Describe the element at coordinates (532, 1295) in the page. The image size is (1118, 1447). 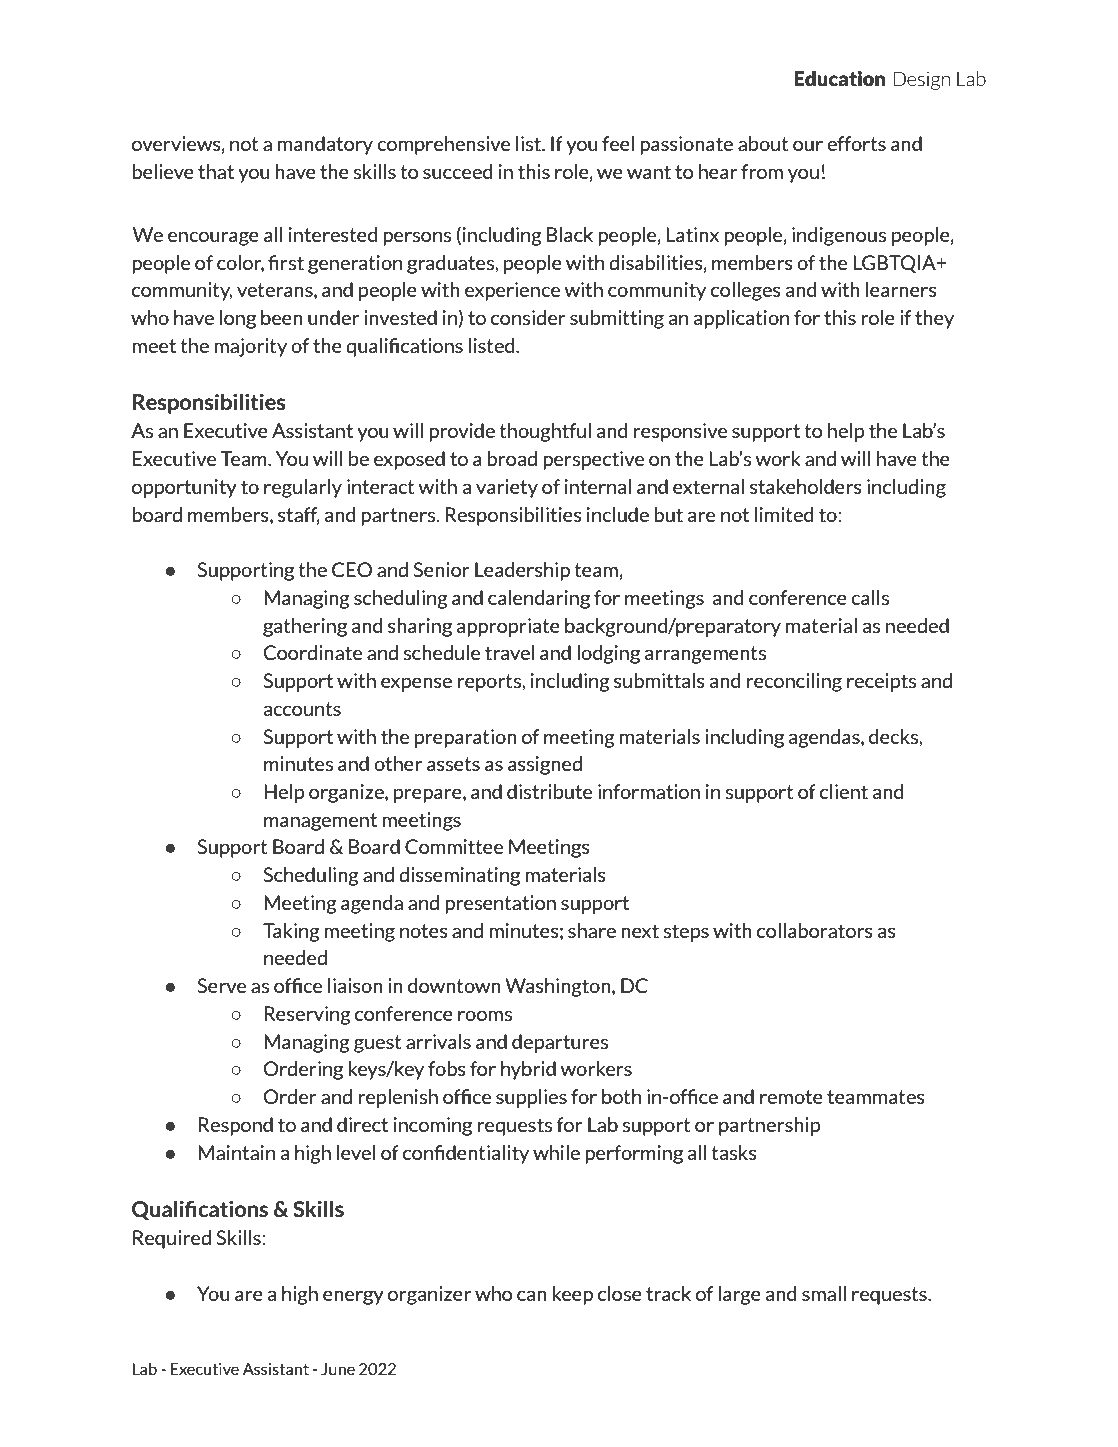
I see `can` at that location.
